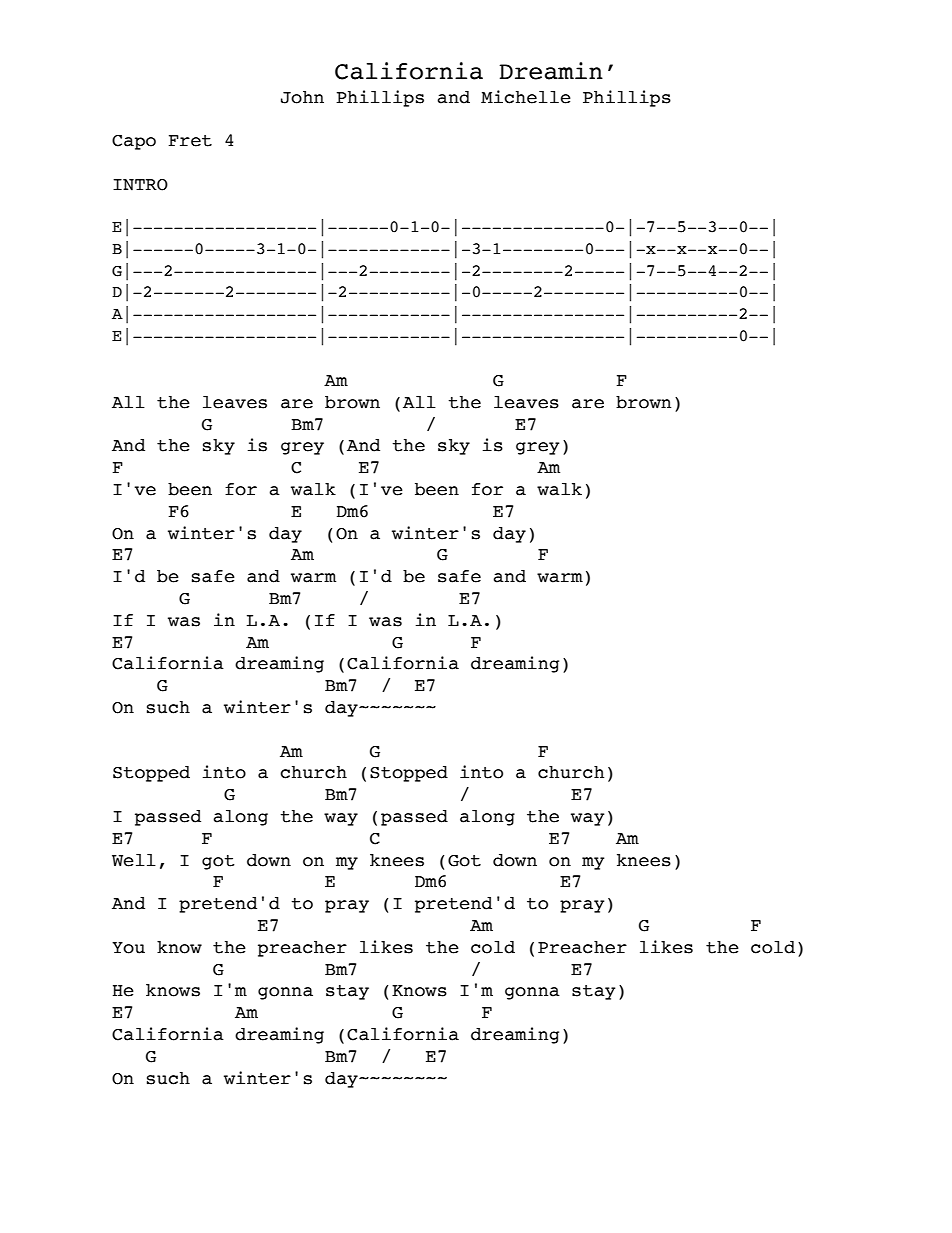 Image resolution: width=952 pixels, height=1233 pixels. What do you see at coordinates (128, 948) in the page?
I see `You` at bounding box center [128, 948].
